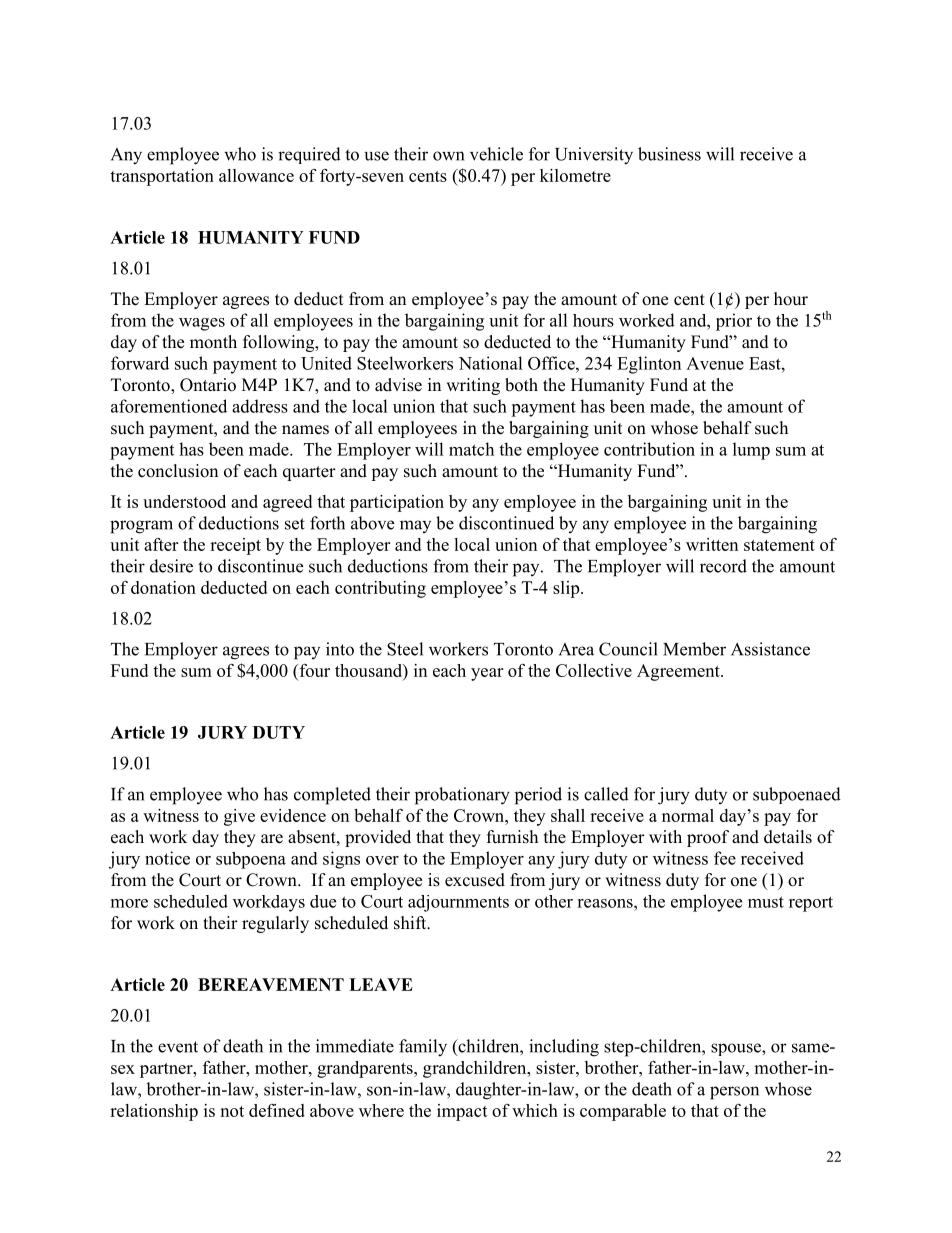 The image size is (952, 1233). What do you see at coordinates (256, 175) in the document?
I see `allowance` at bounding box center [256, 175].
